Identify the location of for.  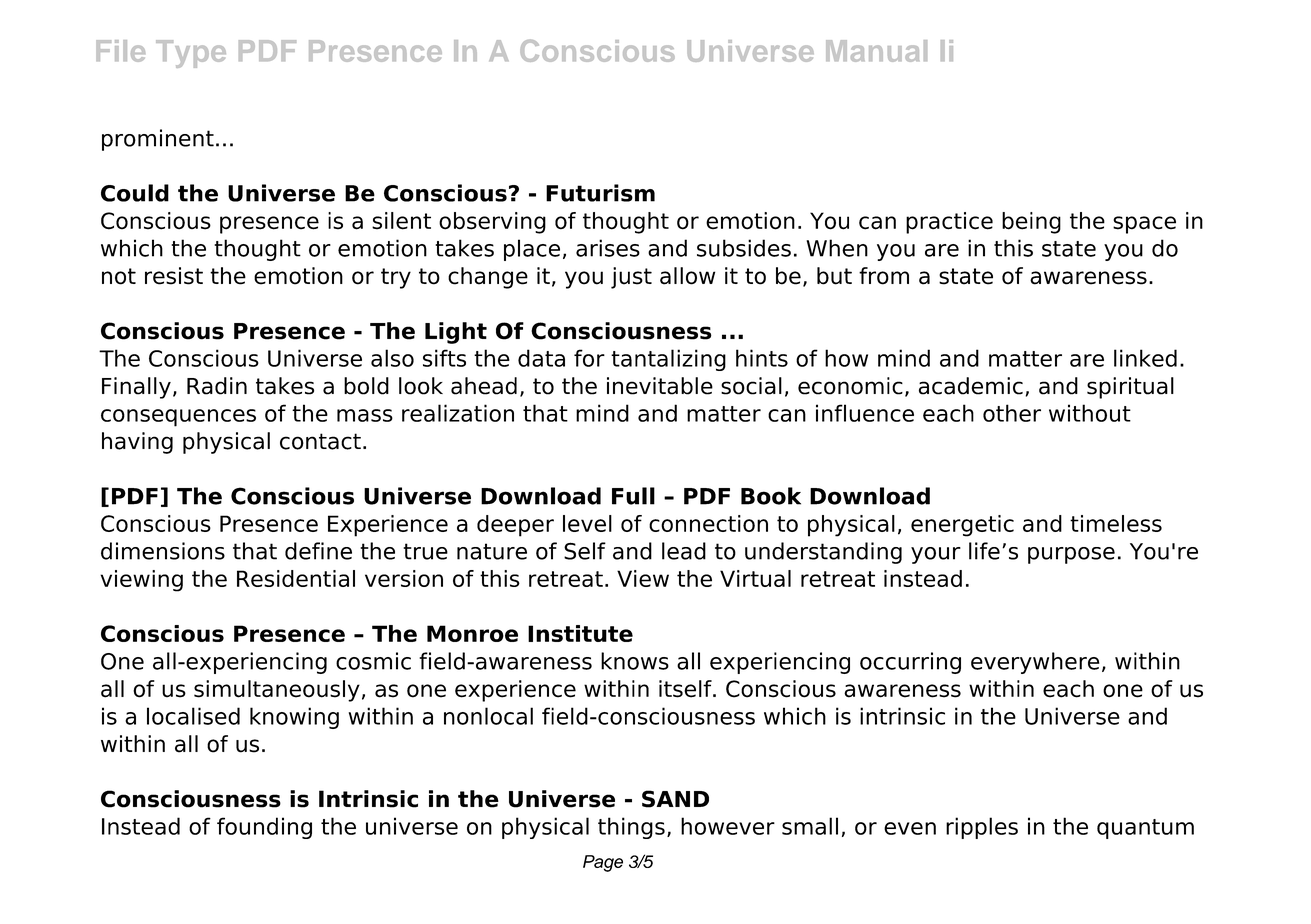
(589, 358).
